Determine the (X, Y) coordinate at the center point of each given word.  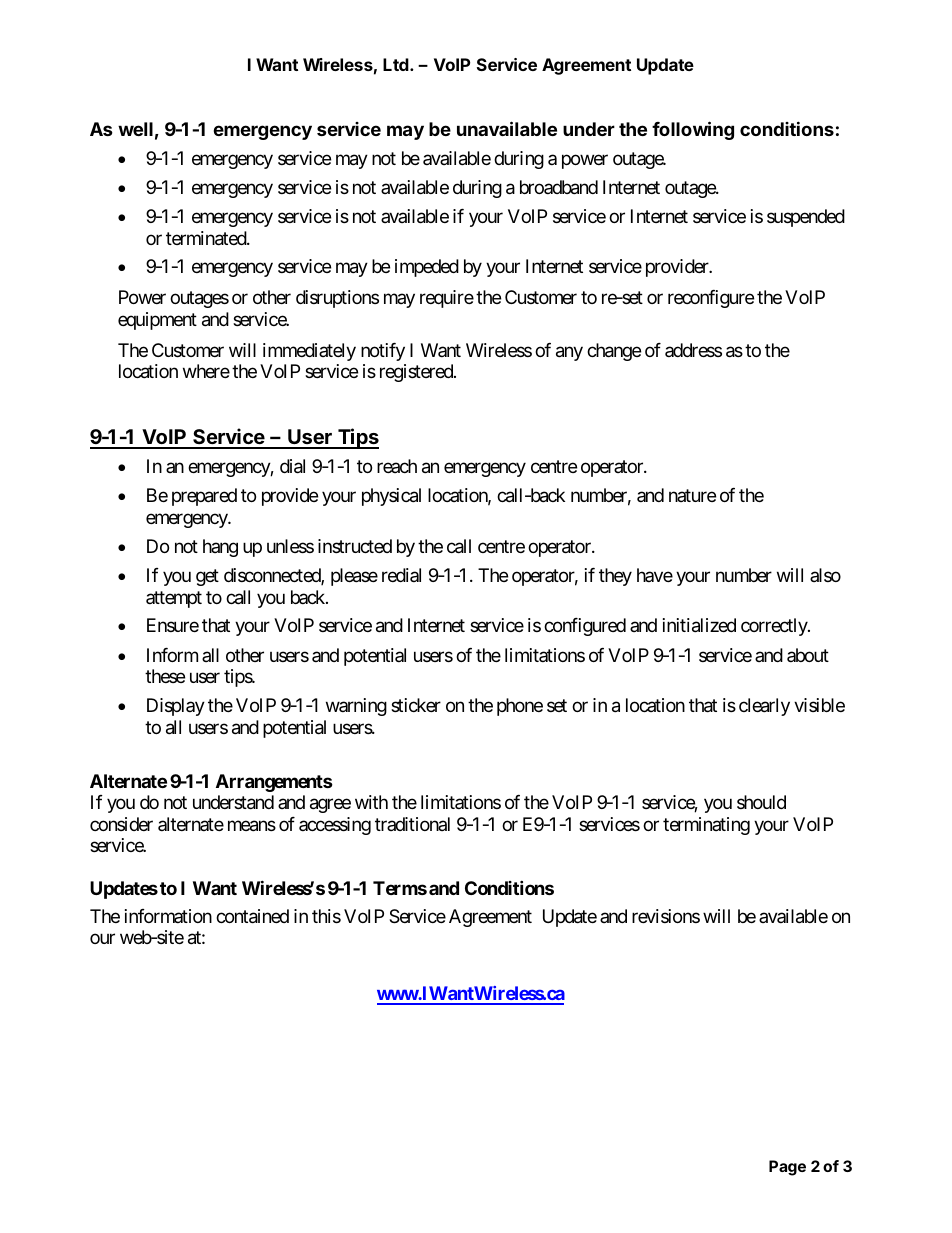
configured (585, 627)
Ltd (397, 64)
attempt (174, 599)
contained (252, 916)
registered (417, 373)
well (135, 129)
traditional (412, 824)
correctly (775, 627)
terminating (706, 826)
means (252, 826)
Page (787, 1168)
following (693, 130)
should (761, 802)
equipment (157, 321)
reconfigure (711, 299)
